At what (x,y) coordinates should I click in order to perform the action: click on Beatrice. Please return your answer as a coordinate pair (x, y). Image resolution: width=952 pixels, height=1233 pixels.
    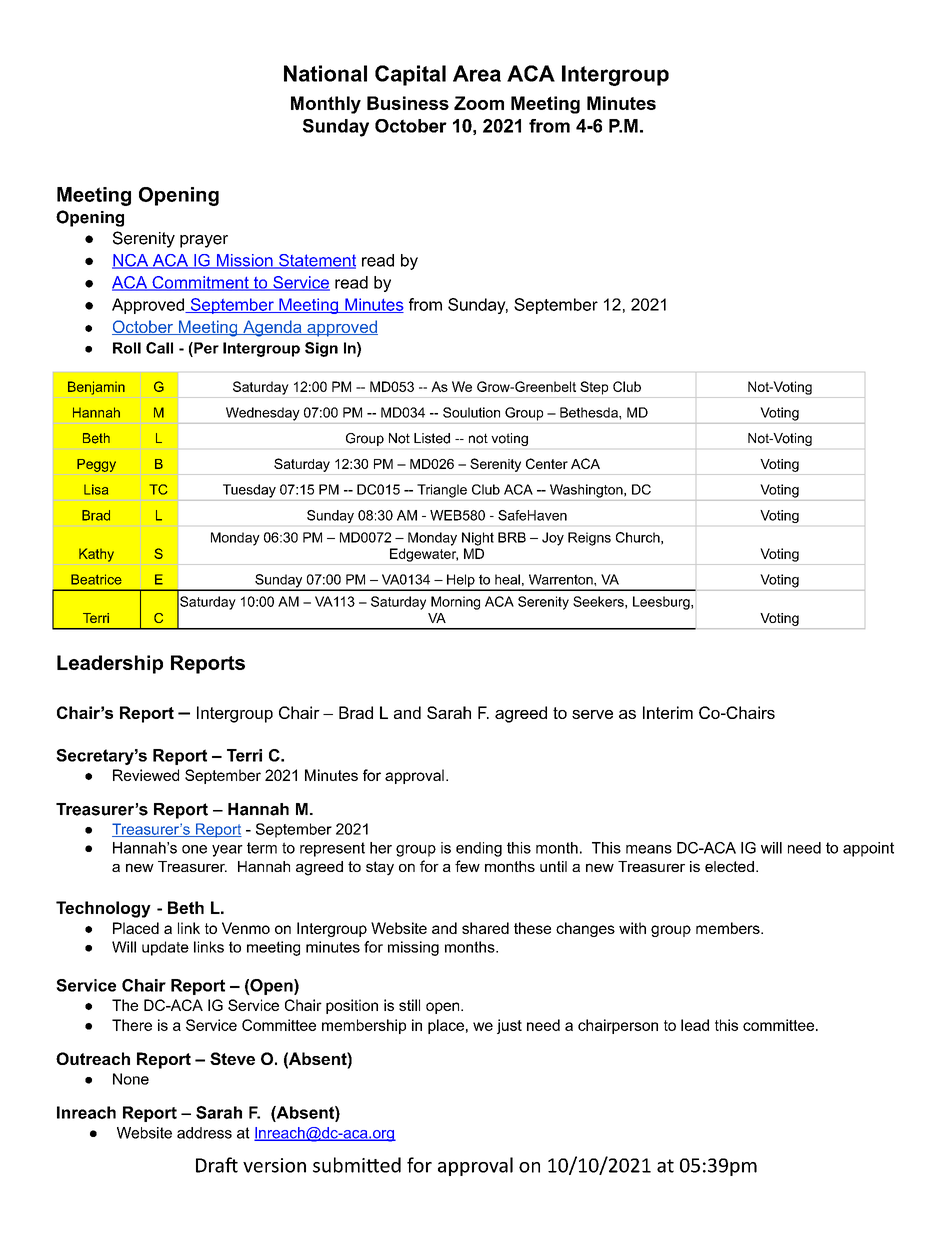
    Looking at the image, I should click on (96, 579).
